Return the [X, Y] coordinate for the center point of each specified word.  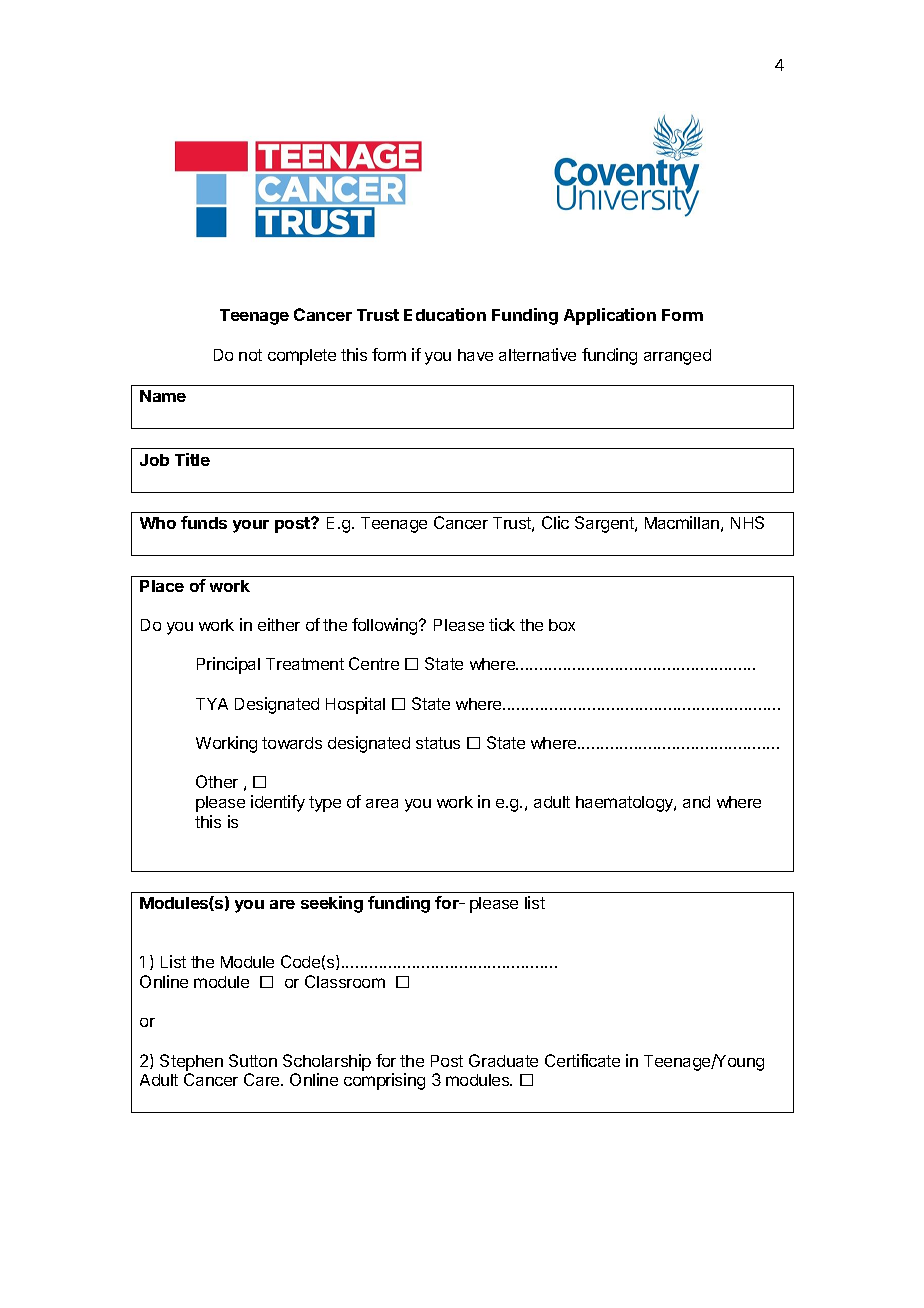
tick [502, 624]
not [250, 355]
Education [445, 314]
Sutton [253, 1060]
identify [278, 803]
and [696, 802]
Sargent [605, 524]
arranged [677, 357]
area [382, 803]
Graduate [503, 1060]
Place [162, 586]
